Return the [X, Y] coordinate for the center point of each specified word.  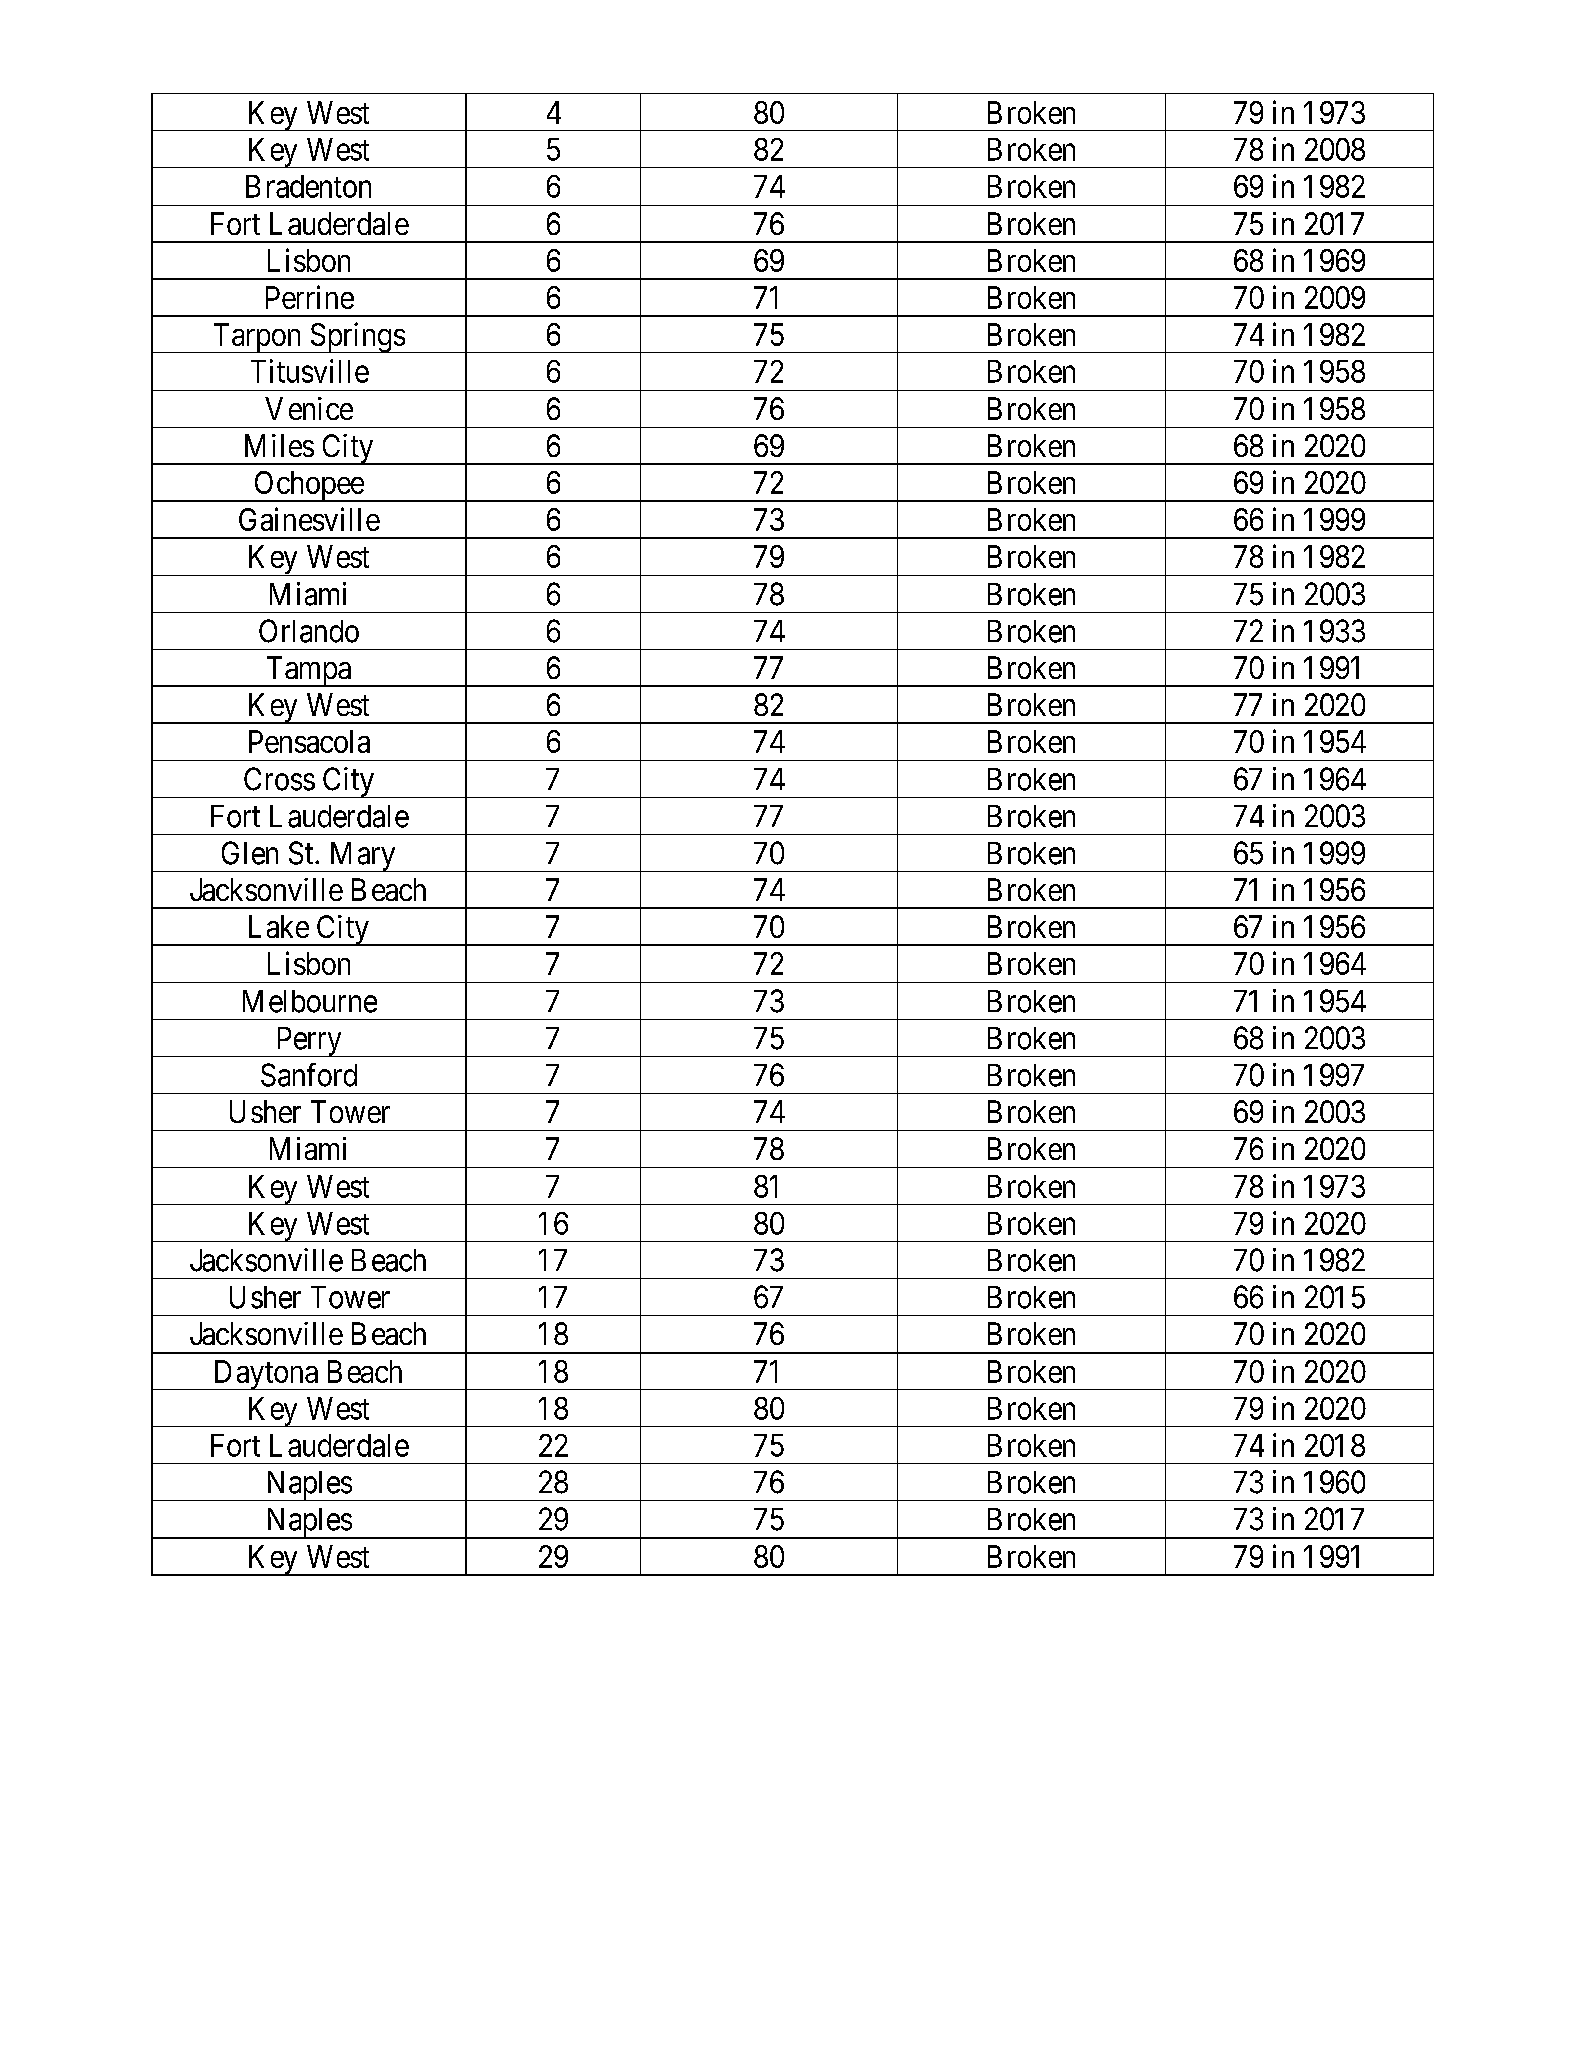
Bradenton [308, 186]
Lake [279, 926]
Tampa [308, 671]
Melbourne [310, 1001]
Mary [362, 857]
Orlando [309, 631]
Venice [309, 408]
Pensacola [309, 741]
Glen [250, 853]
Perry [308, 1042]
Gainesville [309, 519]
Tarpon [257, 338]
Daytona [265, 1375]
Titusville [310, 371]
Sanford [309, 1075]
